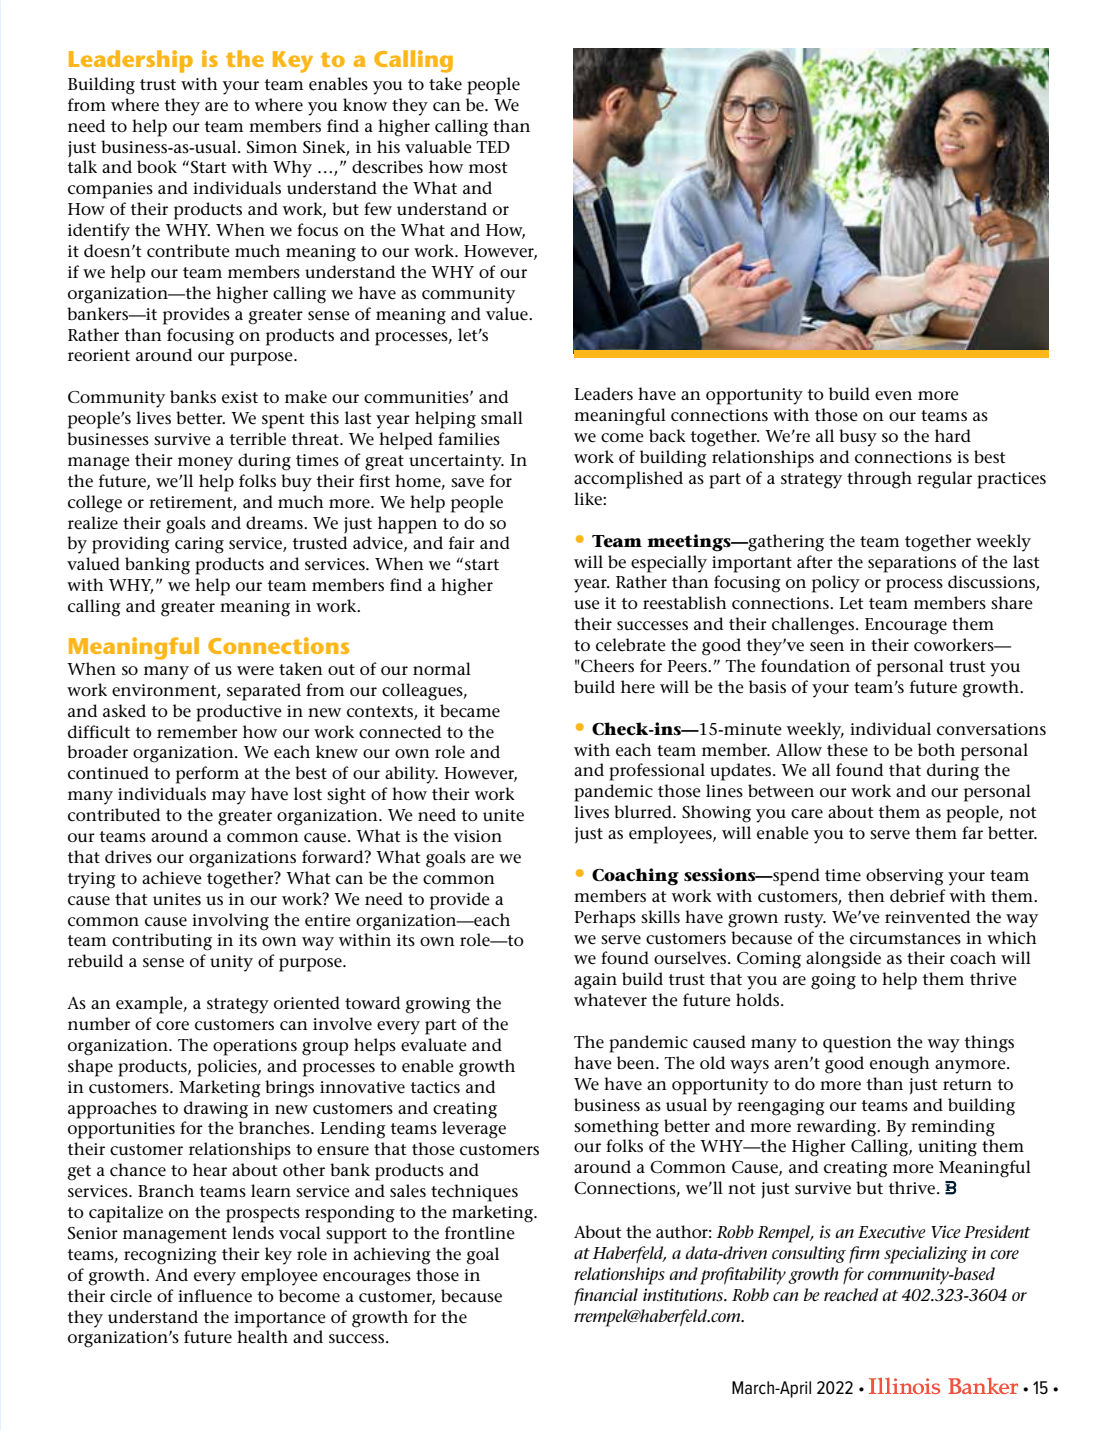 The image size is (1113, 1441). Describe the element at coordinates (239, 713) in the page. I see `productive` at that location.
